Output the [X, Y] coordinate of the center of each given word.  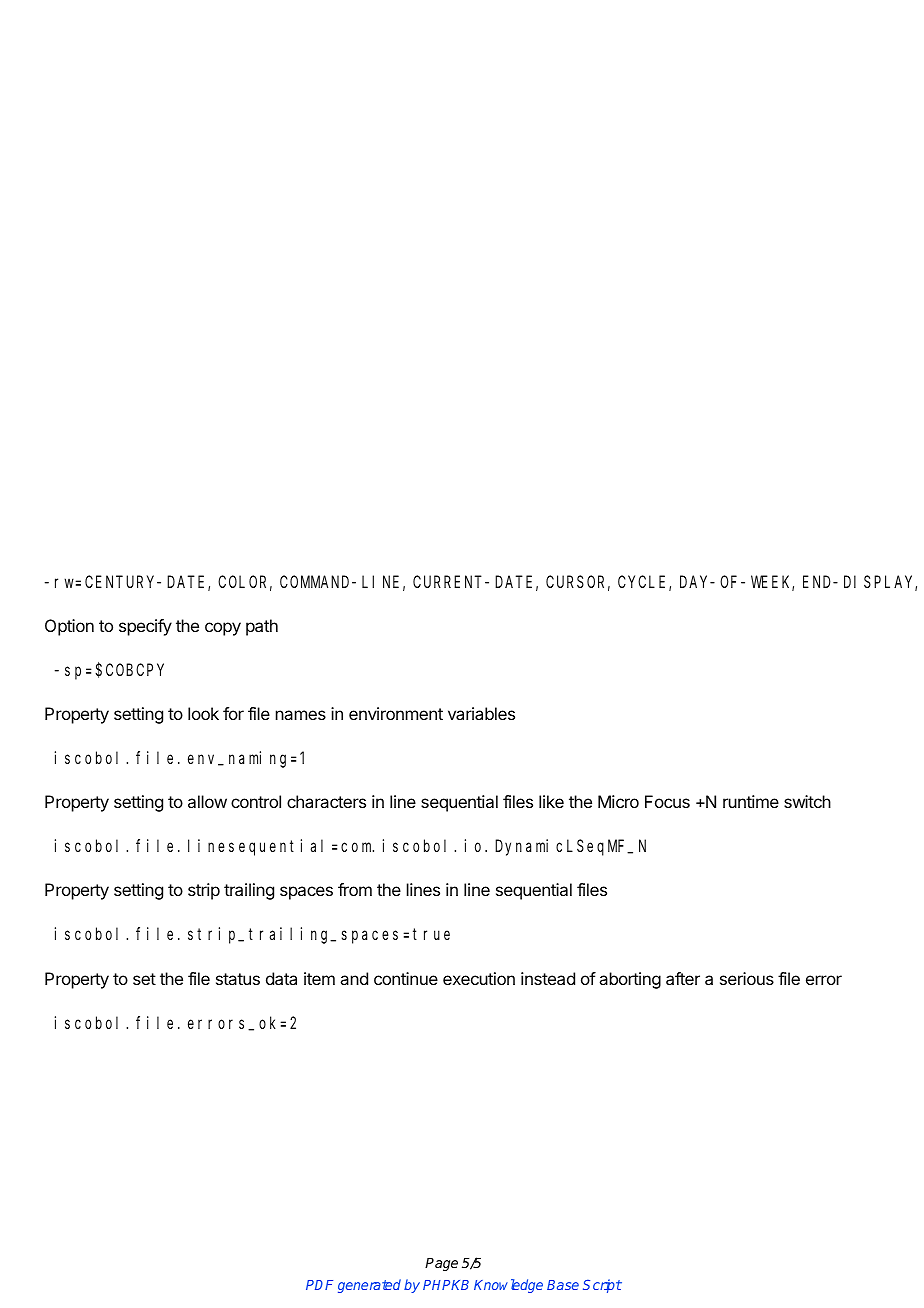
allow [207, 801]
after [683, 978]
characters [326, 801]
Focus [667, 801]
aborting [630, 980]
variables [481, 713]
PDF [319, 1285]
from [355, 889]
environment [396, 713]
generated [369, 1286]
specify [145, 627]
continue [406, 978]
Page [441, 1264]
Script [602, 1286]
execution [479, 978]
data [281, 978]
